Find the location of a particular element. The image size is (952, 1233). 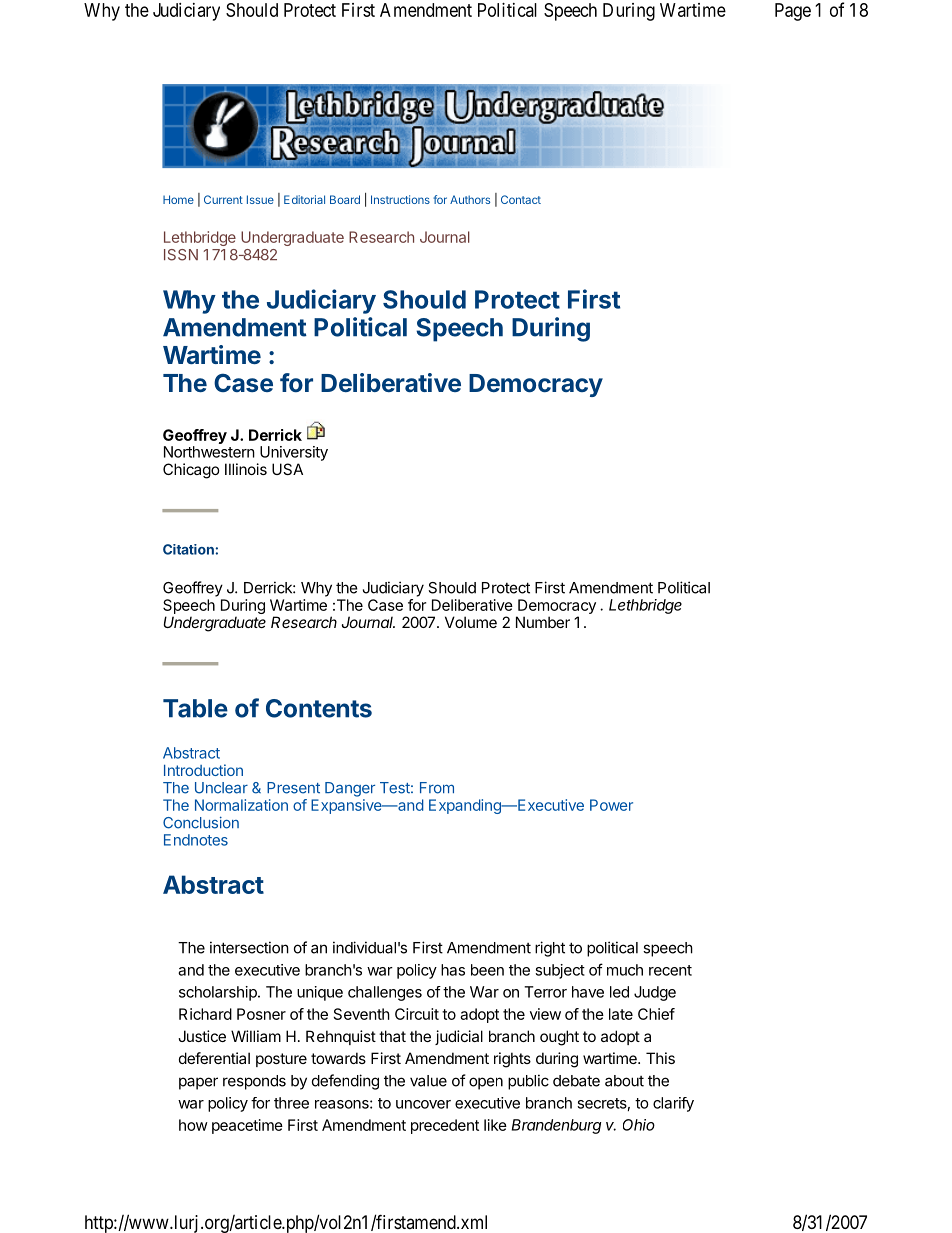

responds is located at coordinates (254, 1082).
